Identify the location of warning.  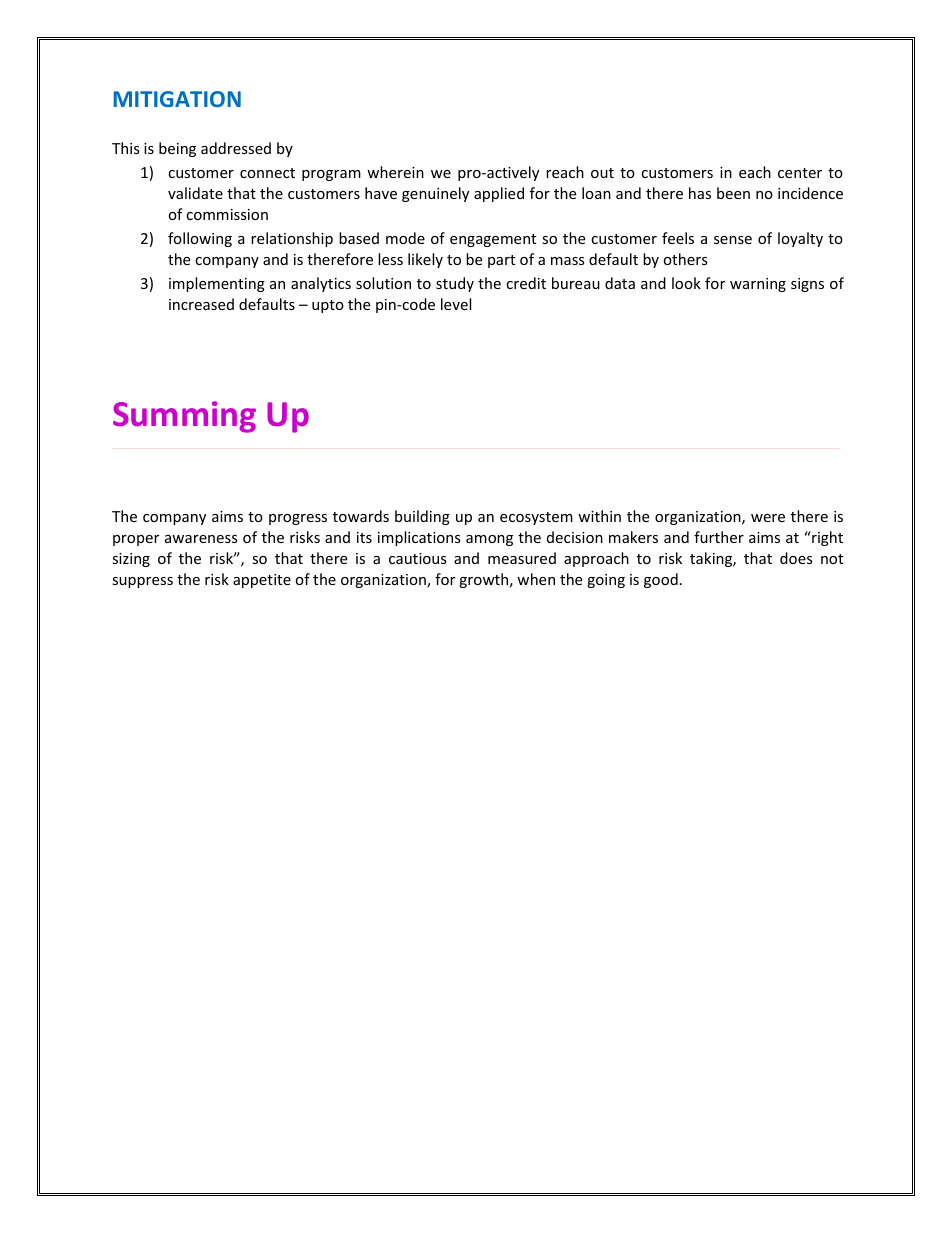
(758, 285).
